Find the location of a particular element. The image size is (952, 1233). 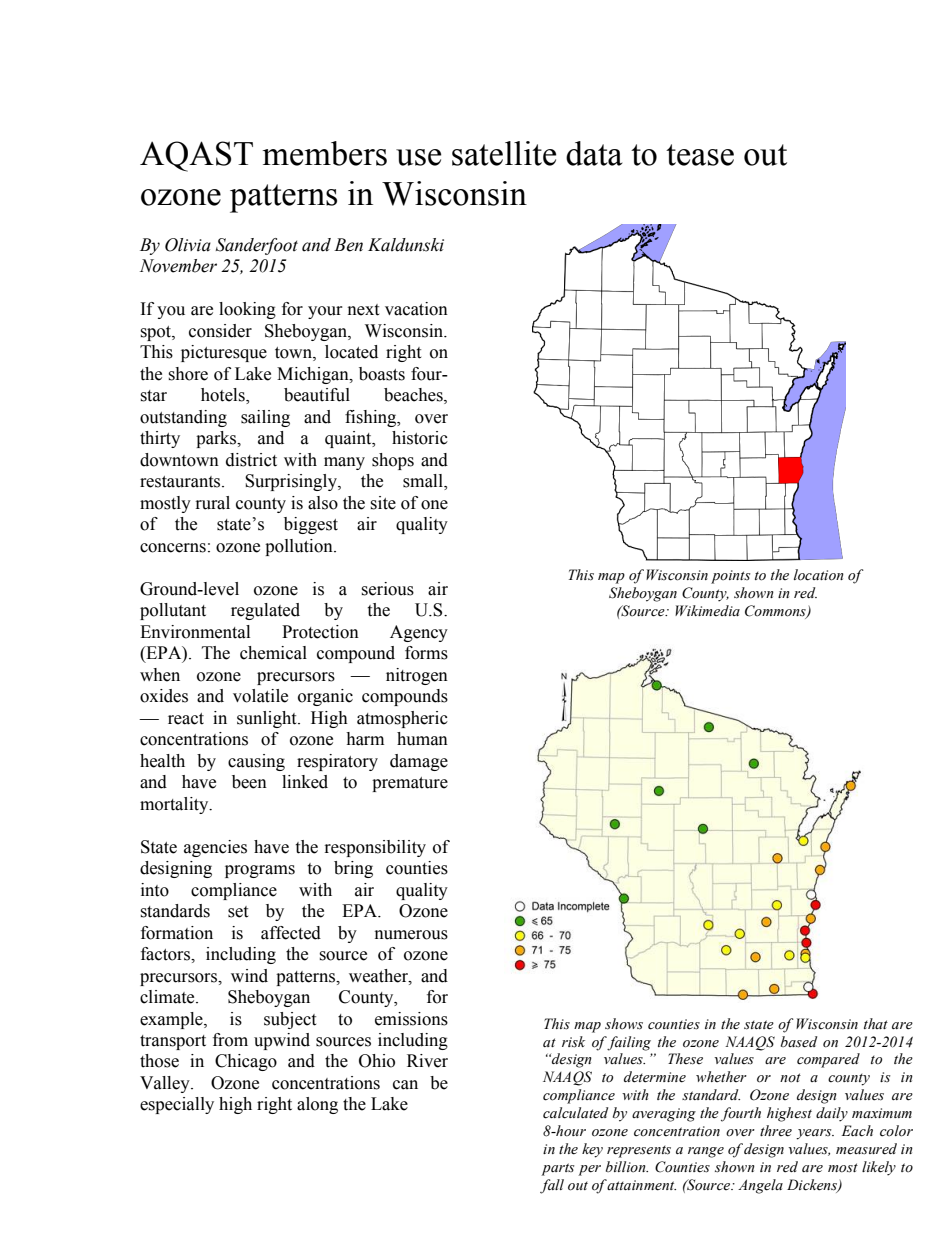

parts is located at coordinates (557, 1169).
